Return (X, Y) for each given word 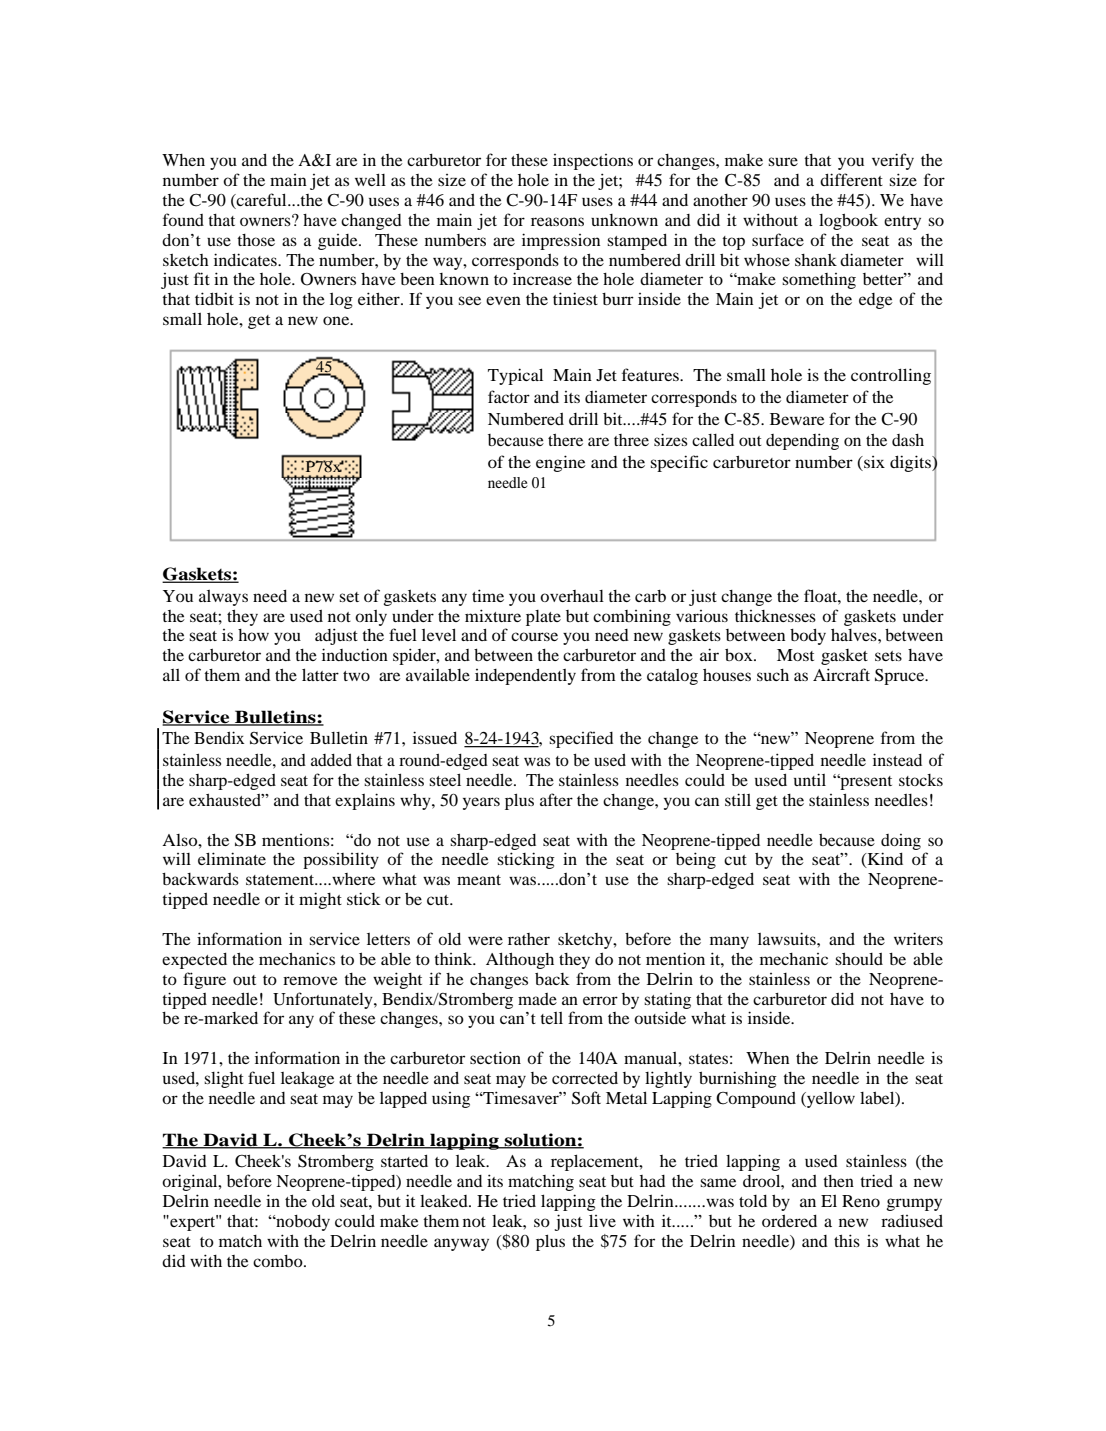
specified (581, 739)
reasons (557, 221)
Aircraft (841, 674)
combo (279, 1261)
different (851, 179)
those (256, 240)
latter (320, 674)
